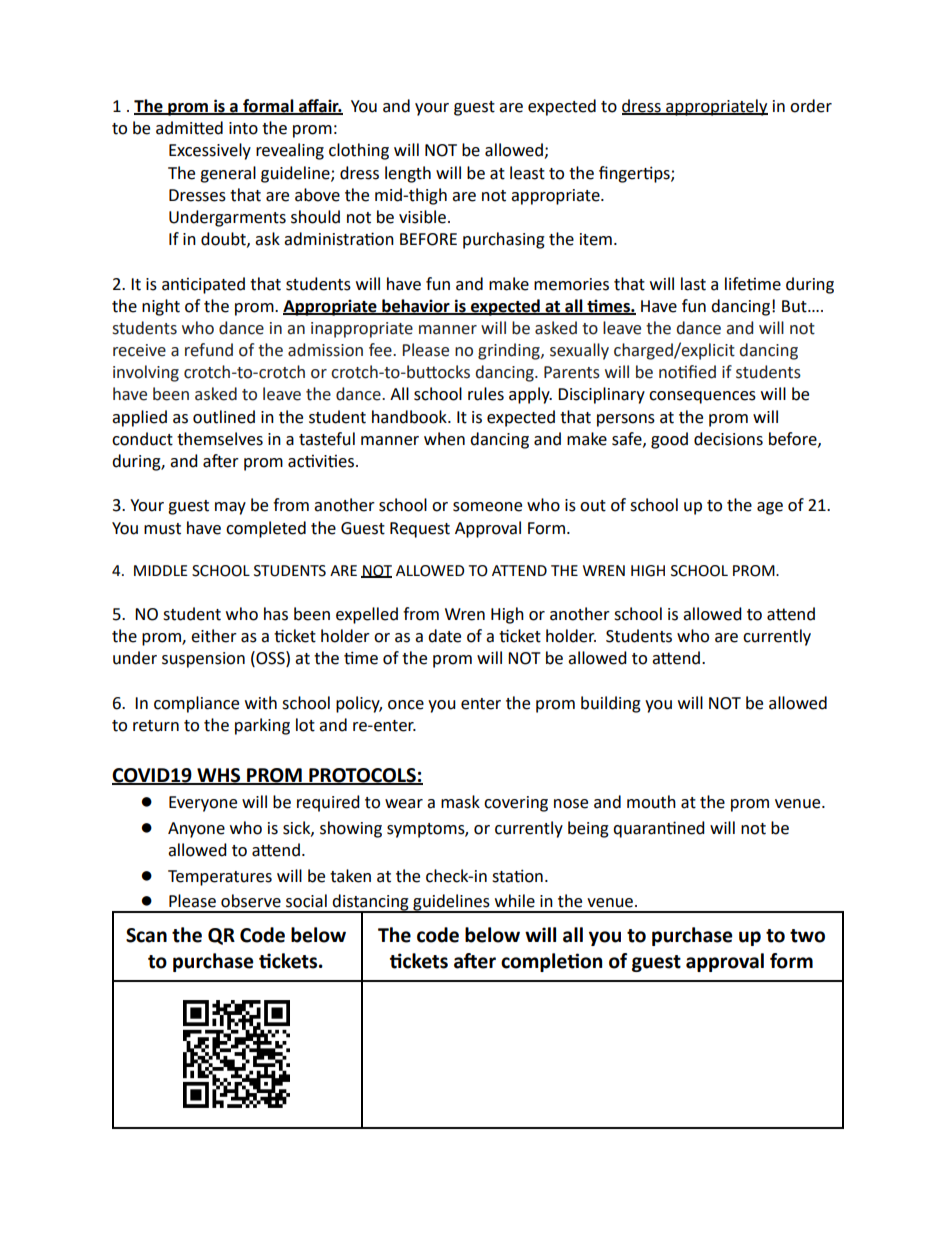  I want to click on compliance, so click(196, 704).
